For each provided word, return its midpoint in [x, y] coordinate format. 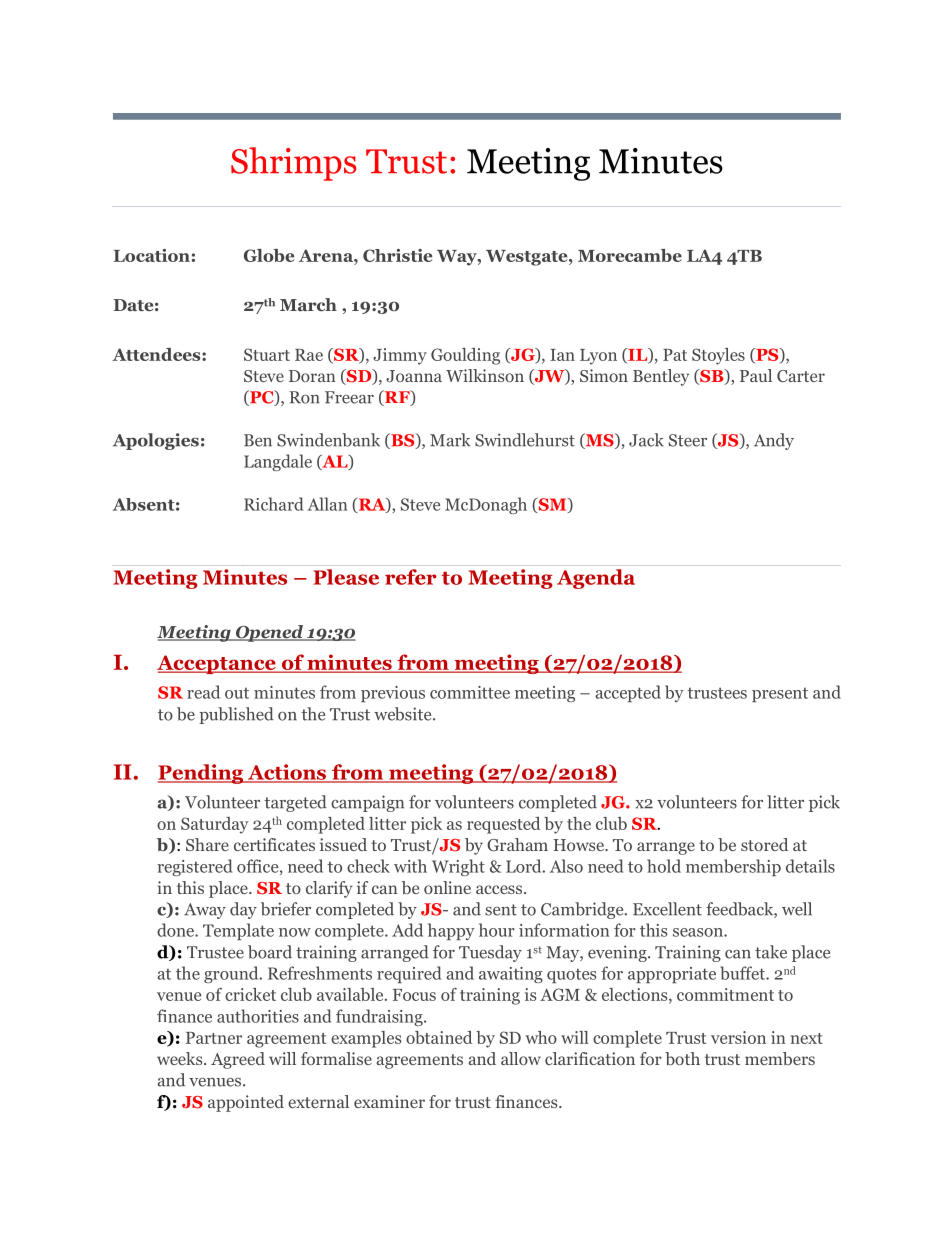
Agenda [596, 579]
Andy [774, 441]
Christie [397, 255]
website [404, 714]
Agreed [238, 1060]
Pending [202, 774]
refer [411, 577]
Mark [450, 440]
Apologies [156, 441]
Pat [675, 355]
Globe [269, 255]
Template [238, 931]
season [699, 932]
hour [497, 930]
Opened [269, 633]
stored [764, 844]
